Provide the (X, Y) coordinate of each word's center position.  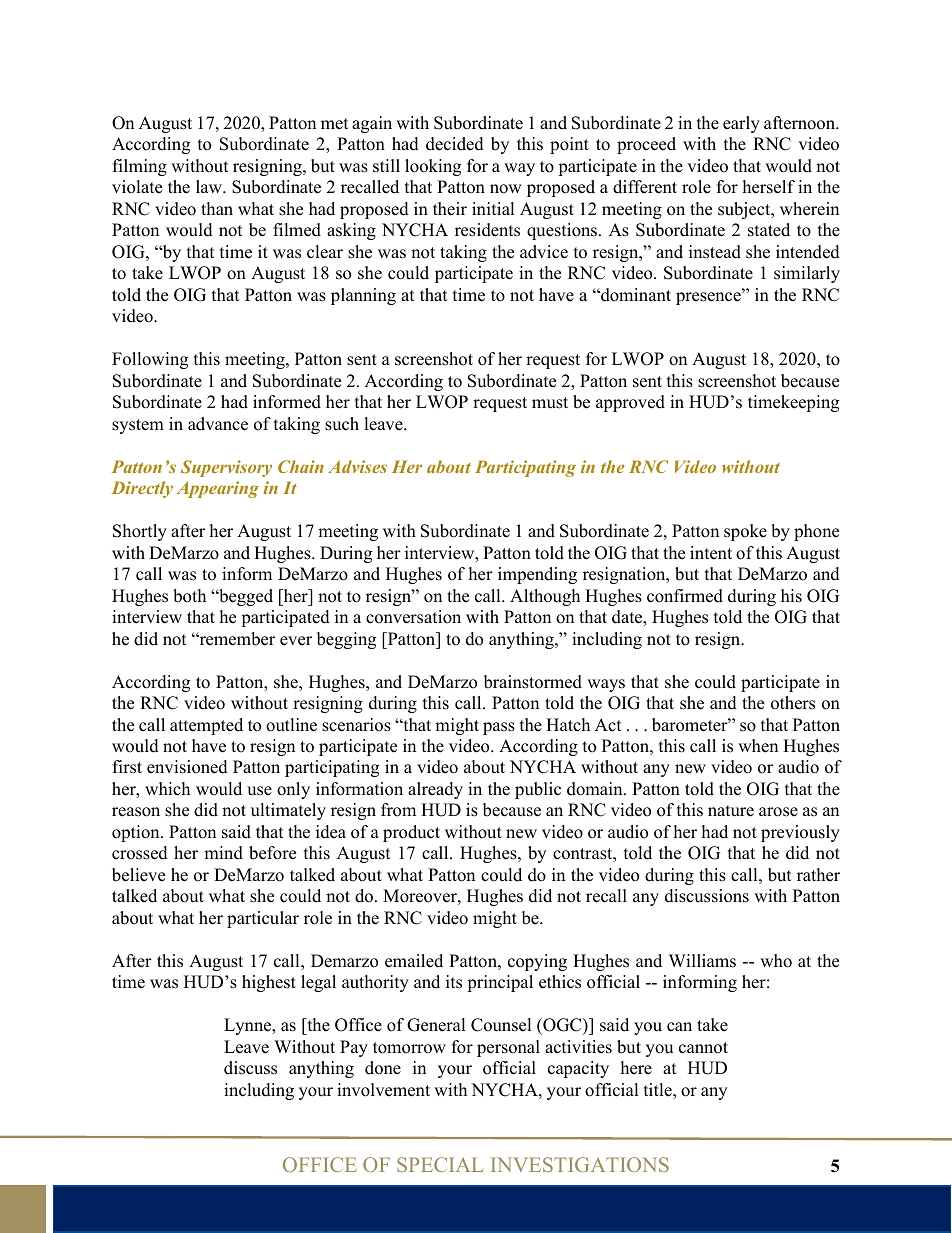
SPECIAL (440, 1164)
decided (455, 144)
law (210, 186)
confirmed (685, 596)
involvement (383, 1090)
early (741, 124)
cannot (703, 1048)
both (189, 596)
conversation (413, 617)
